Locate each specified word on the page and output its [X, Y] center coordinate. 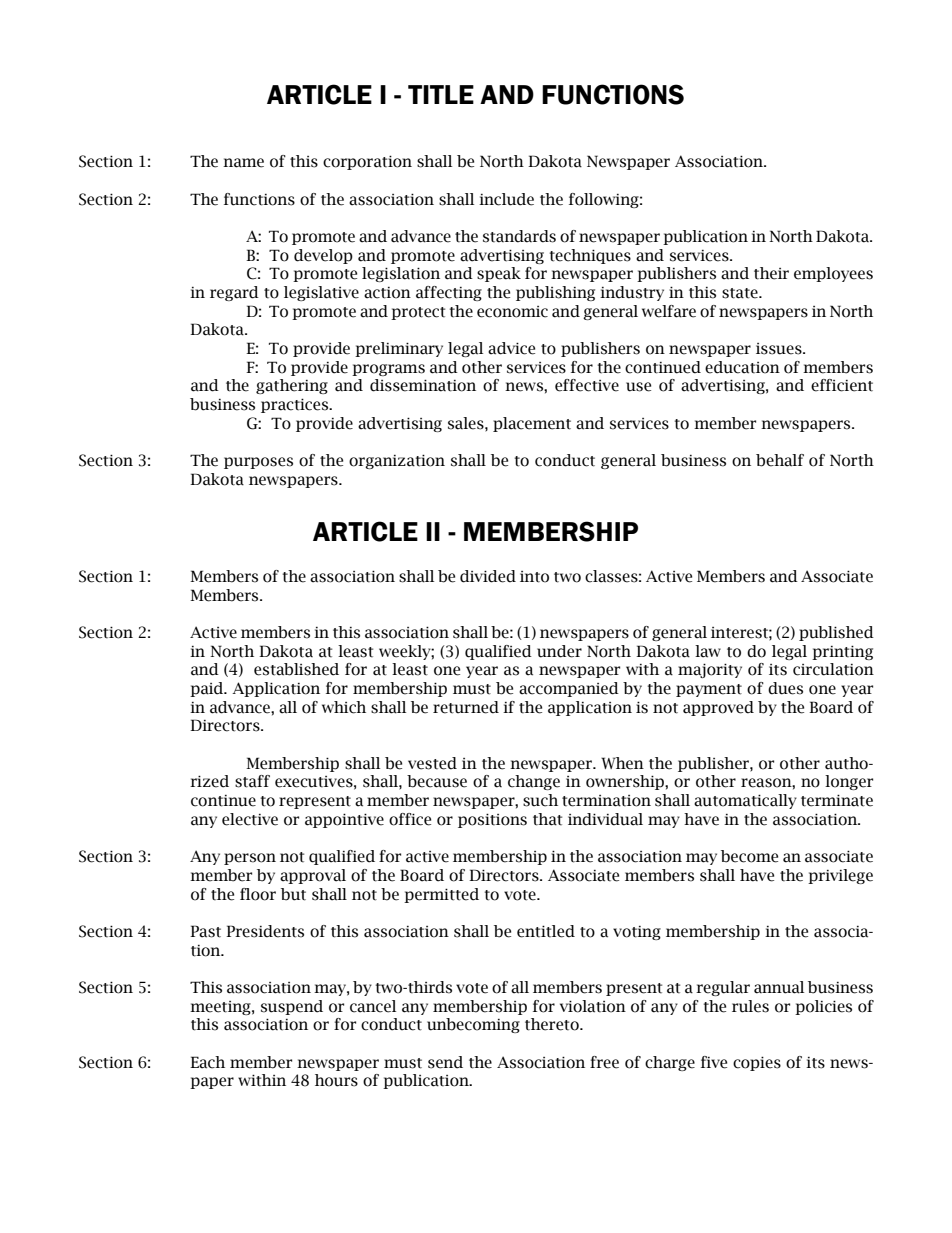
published [836, 633]
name [243, 163]
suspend [292, 1007]
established [296, 669]
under [559, 651]
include [506, 199]
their [771, 273]
